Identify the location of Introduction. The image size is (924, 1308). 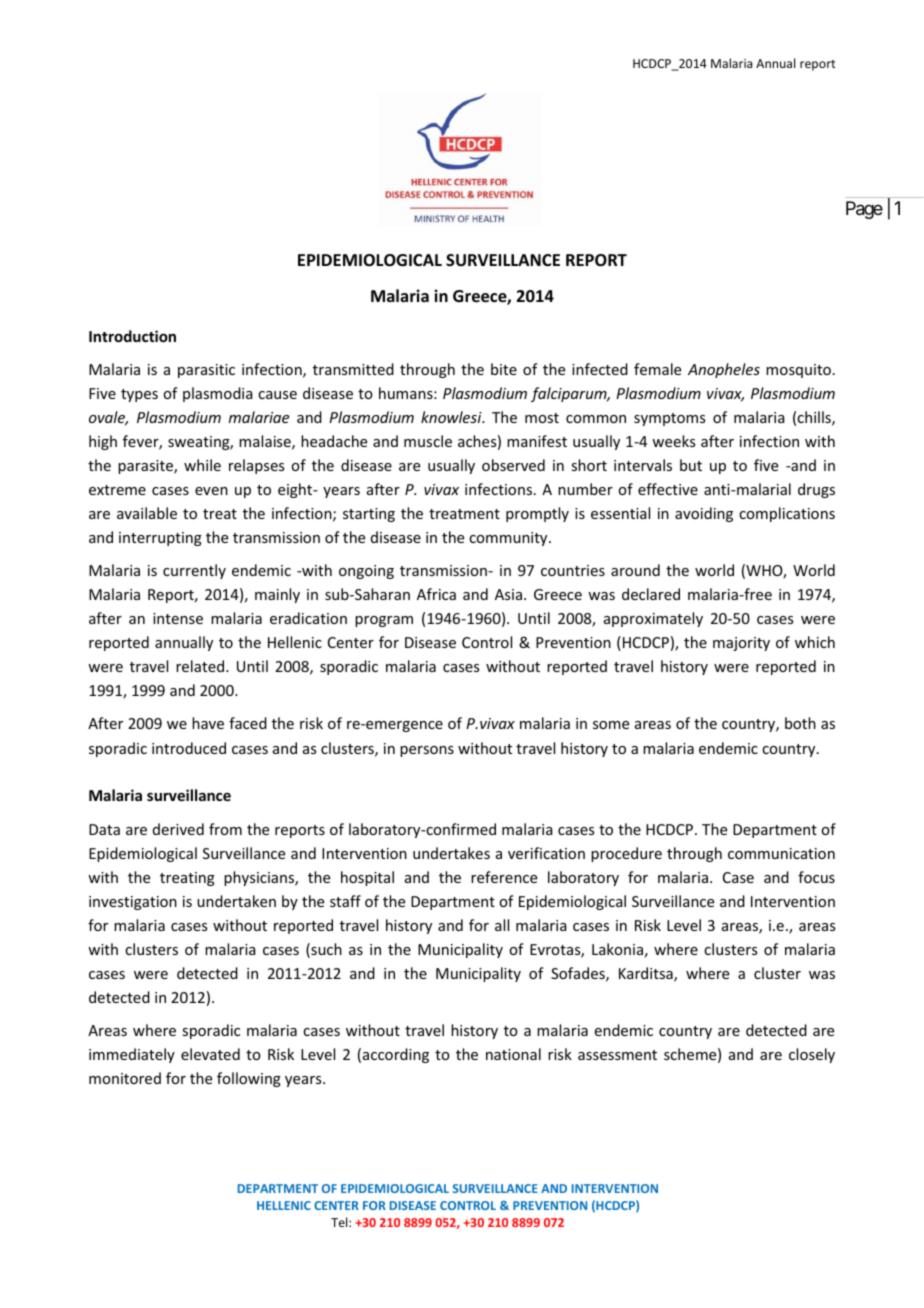
(132, 336).
